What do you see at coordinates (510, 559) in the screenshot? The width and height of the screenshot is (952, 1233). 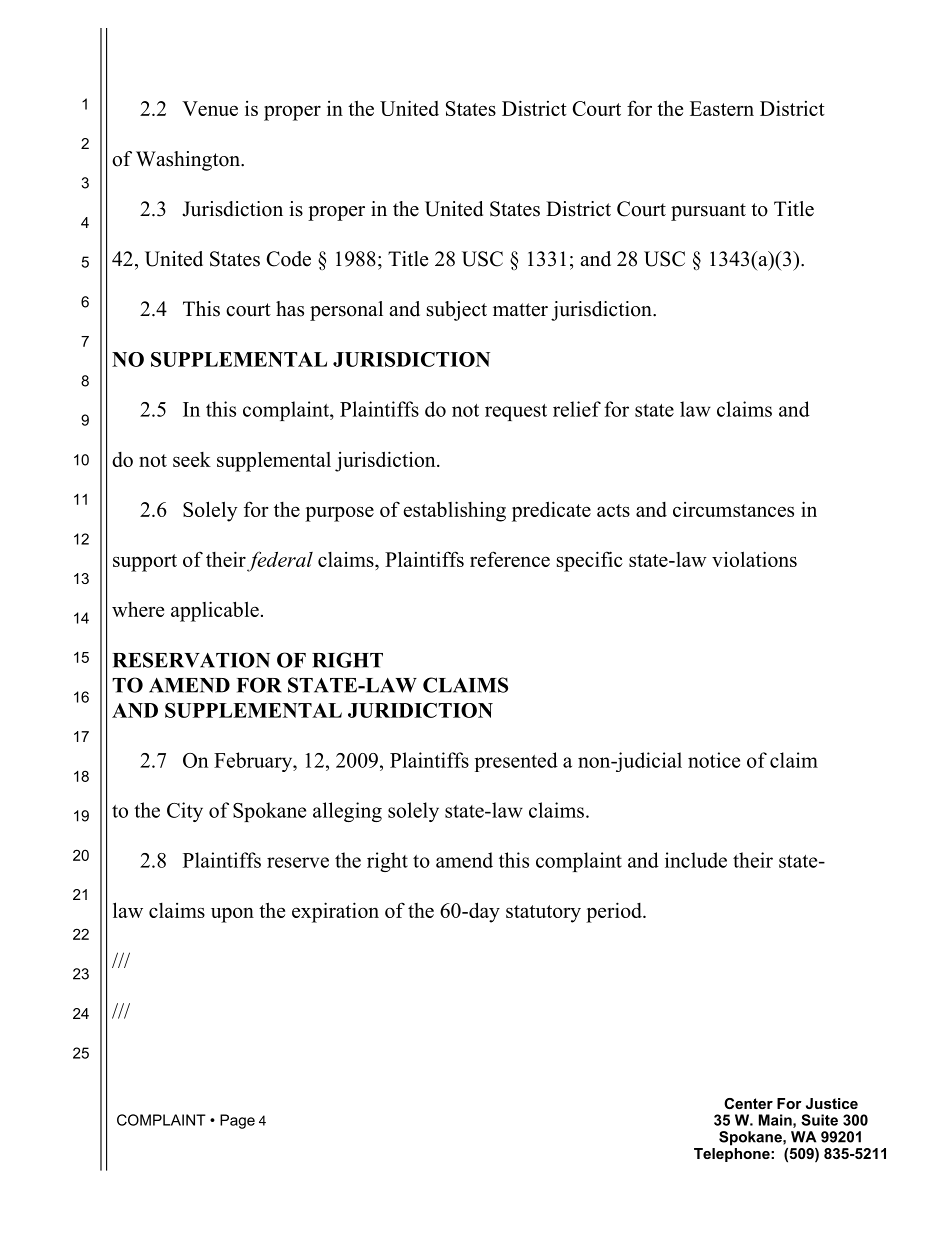 I see `reference` at bounding box center [510, 559].
